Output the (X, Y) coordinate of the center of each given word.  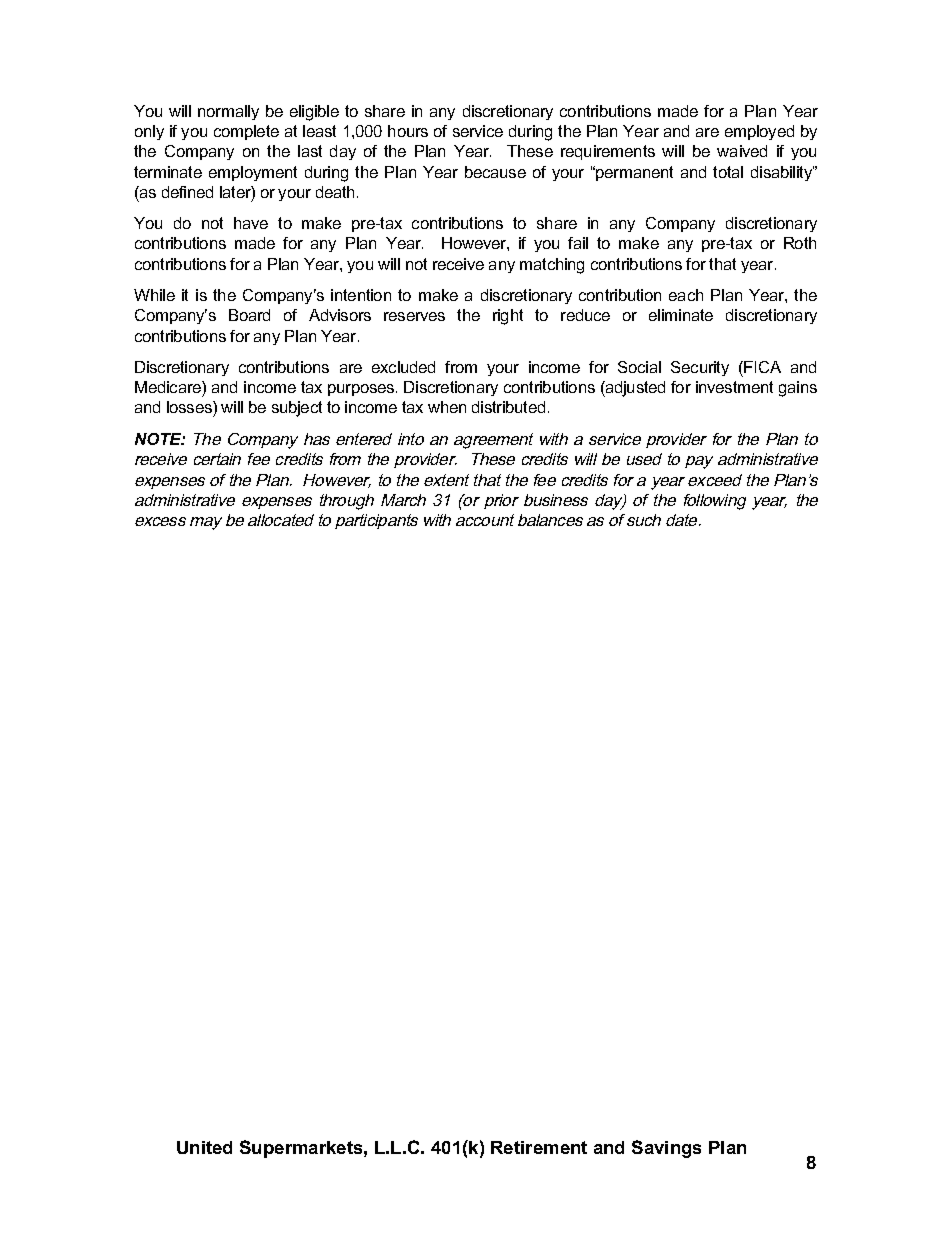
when (447, 407)
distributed (508, 407)
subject (297, 409)
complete (246, 132)
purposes (362, 390)
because (495, 172)
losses (190, 409)
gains (798, 389)
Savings (666, 1149)
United (204, 1147)
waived (742, 151)
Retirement (539, 1147)
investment (734, 387)
